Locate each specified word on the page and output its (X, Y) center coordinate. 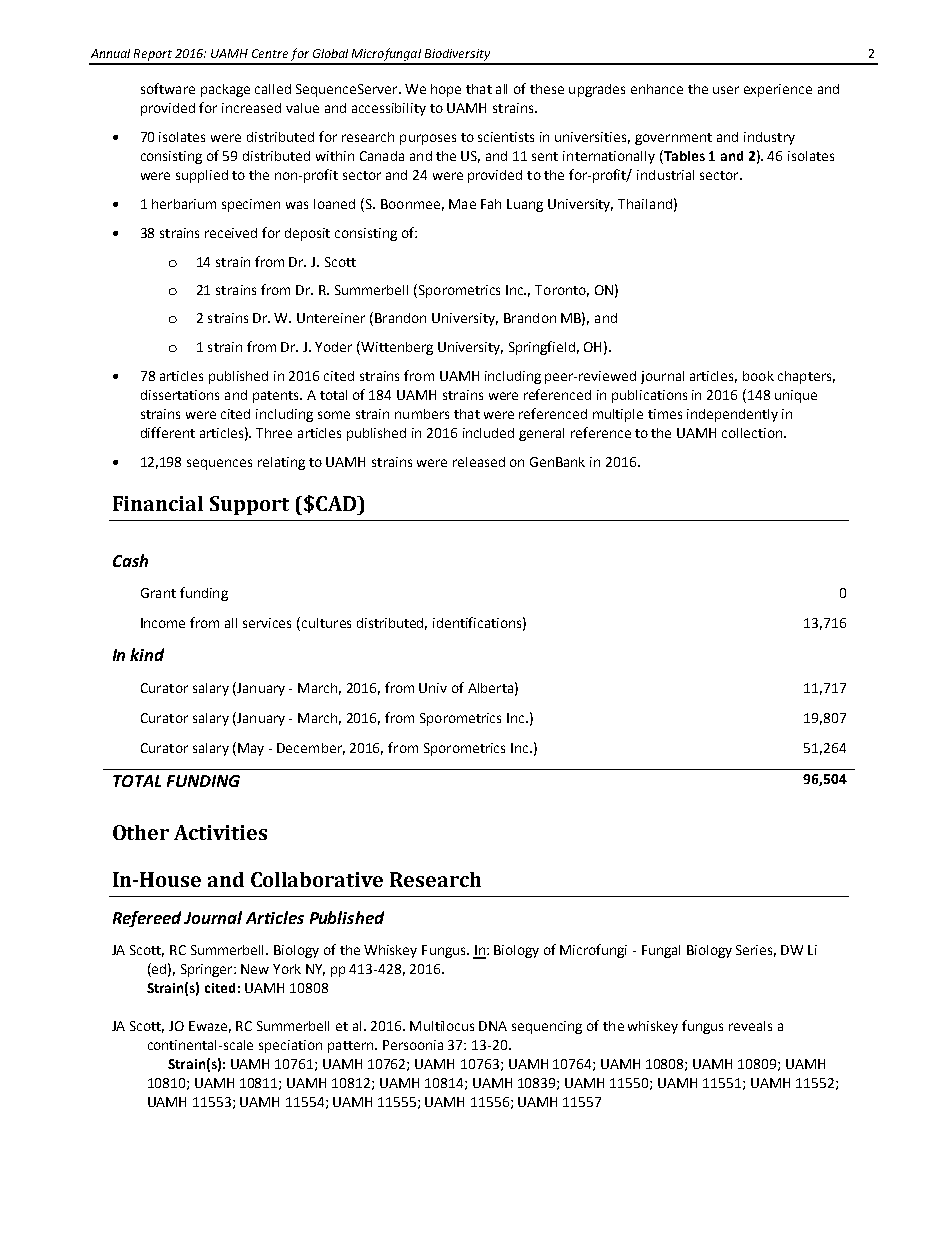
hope (446, 90)
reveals (750, 1026)
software (168, 88)
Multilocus (442, 1026)
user (726, 90)
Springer (208, 970)
